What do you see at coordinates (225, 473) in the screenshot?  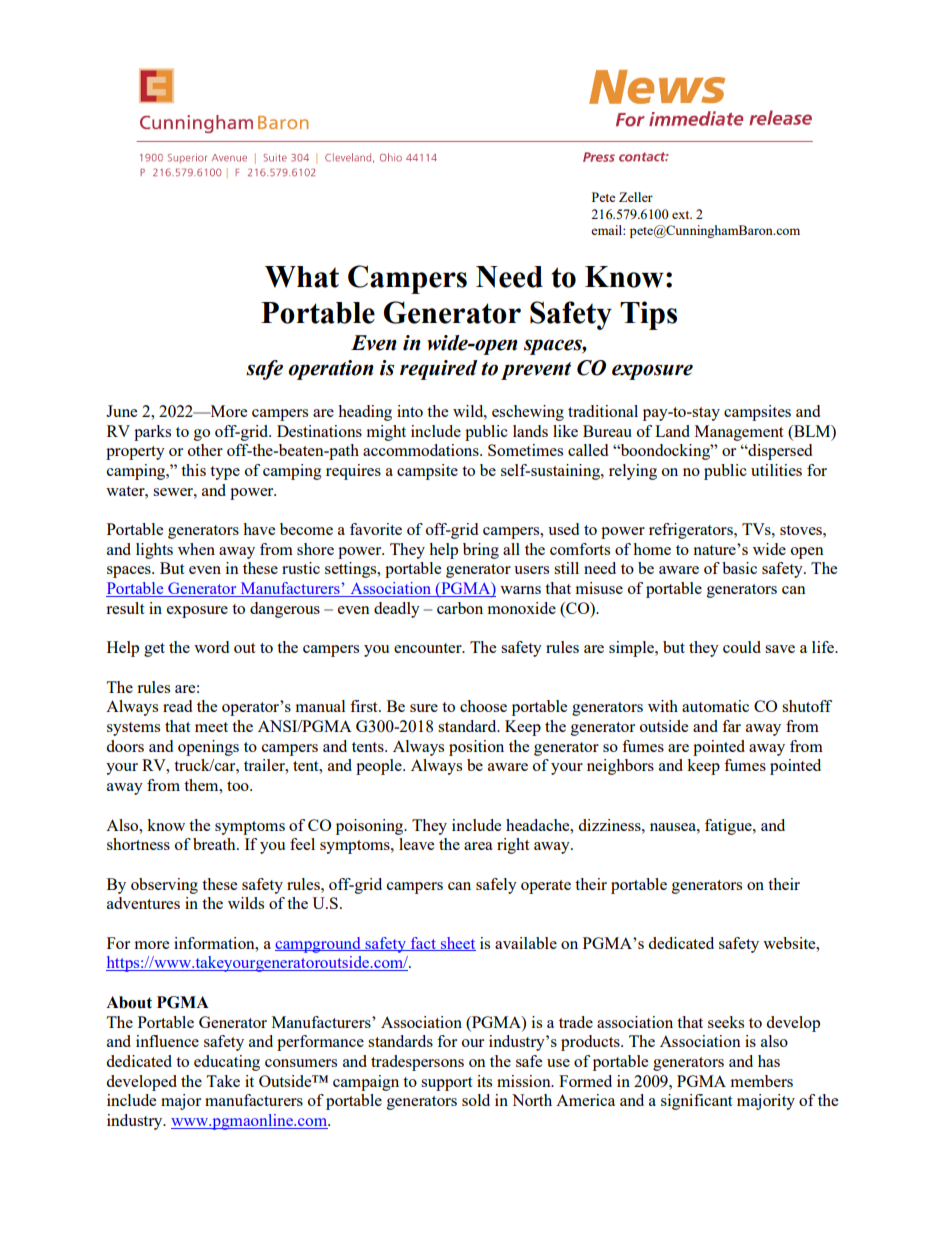 I see `type` at bounding box center [225, 473].
